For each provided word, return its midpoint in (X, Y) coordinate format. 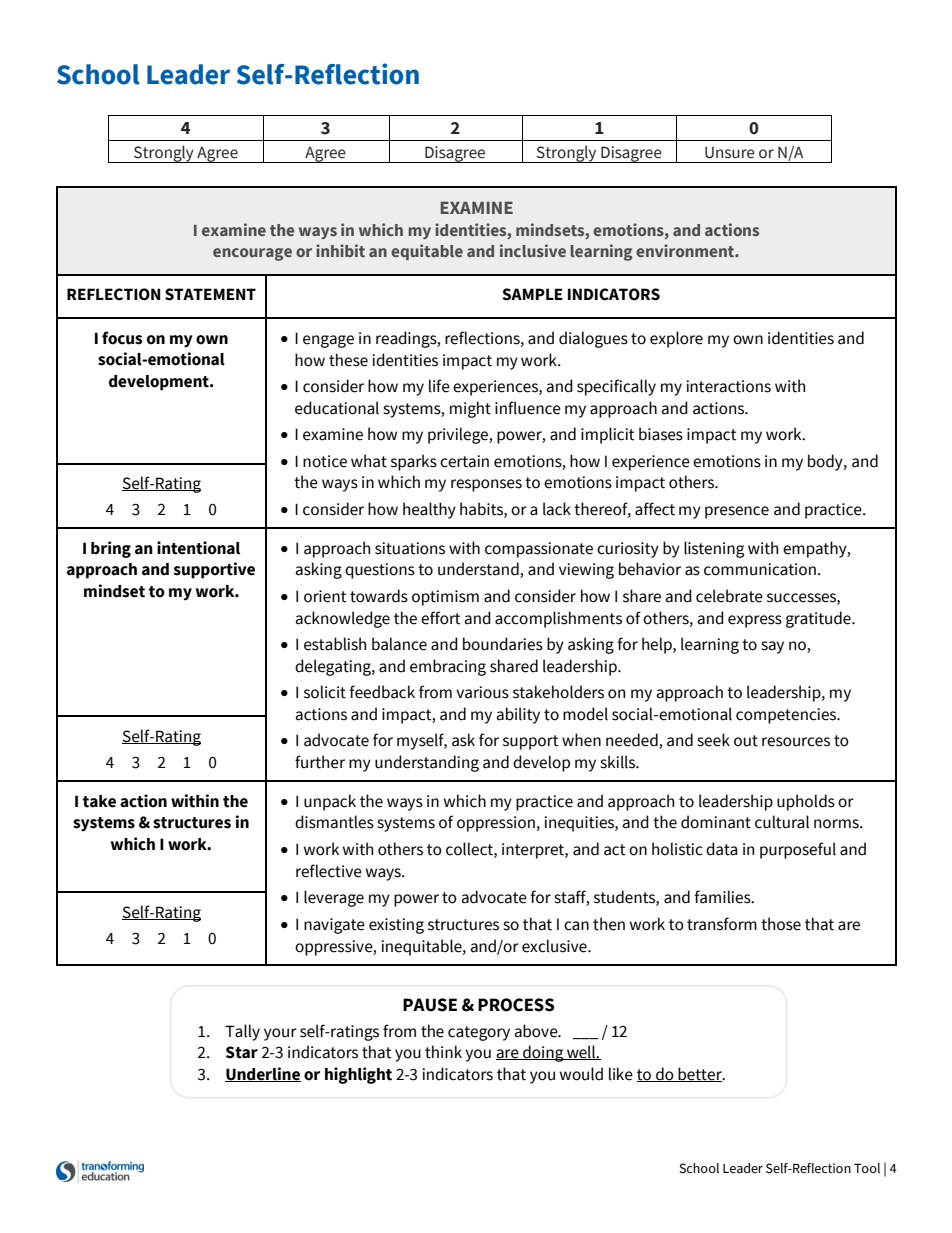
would (581, 1074)
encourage (252, 254)
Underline (263, 1074)
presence (737, 512)
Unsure (730, 153)
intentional (198, 548)
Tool (867, 1168)
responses (486, 485)
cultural (782, 822)
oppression (496, 824)
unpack (330, 802)
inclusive (533, 250)
